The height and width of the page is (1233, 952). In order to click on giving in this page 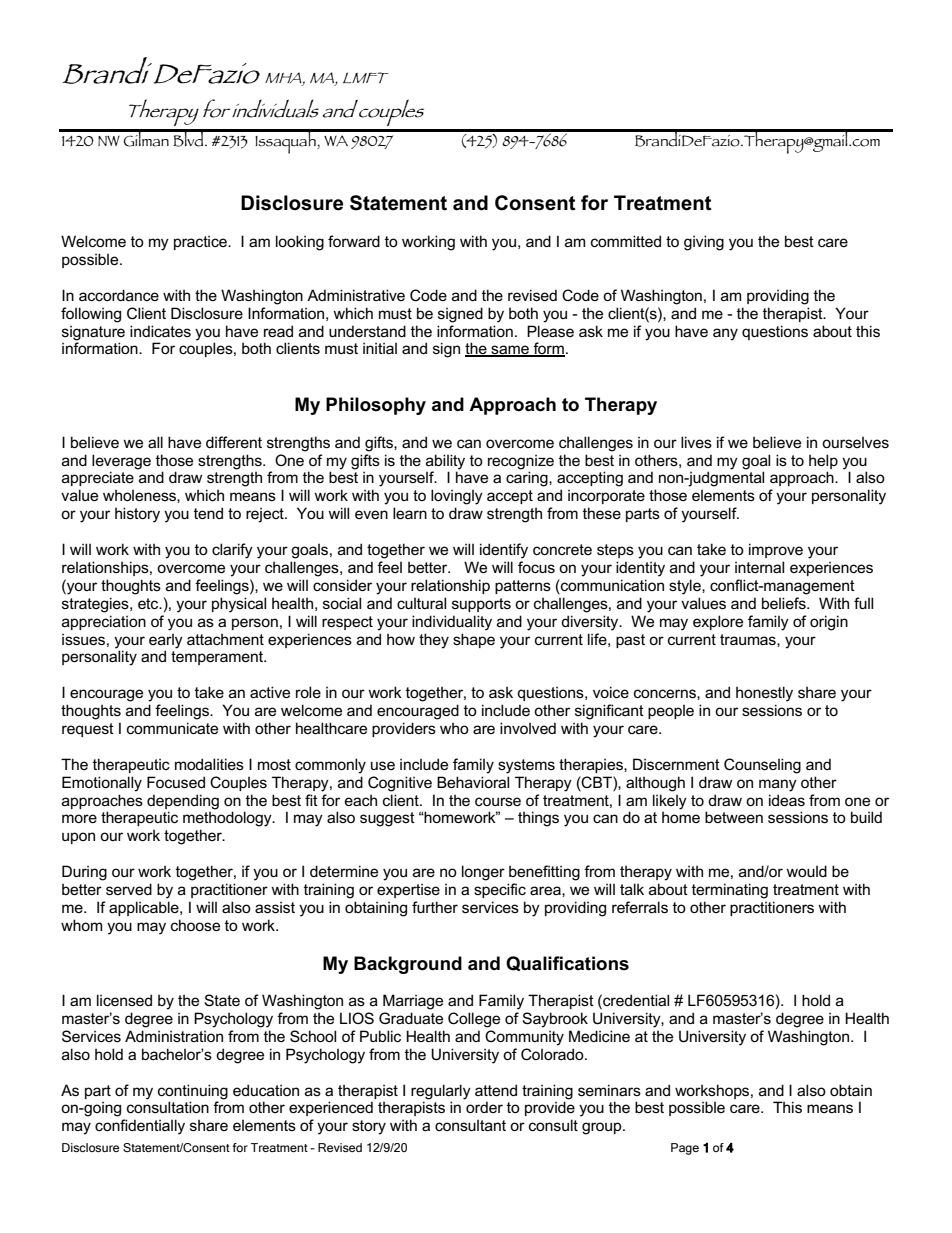, I will do `click(704, 243)`.
